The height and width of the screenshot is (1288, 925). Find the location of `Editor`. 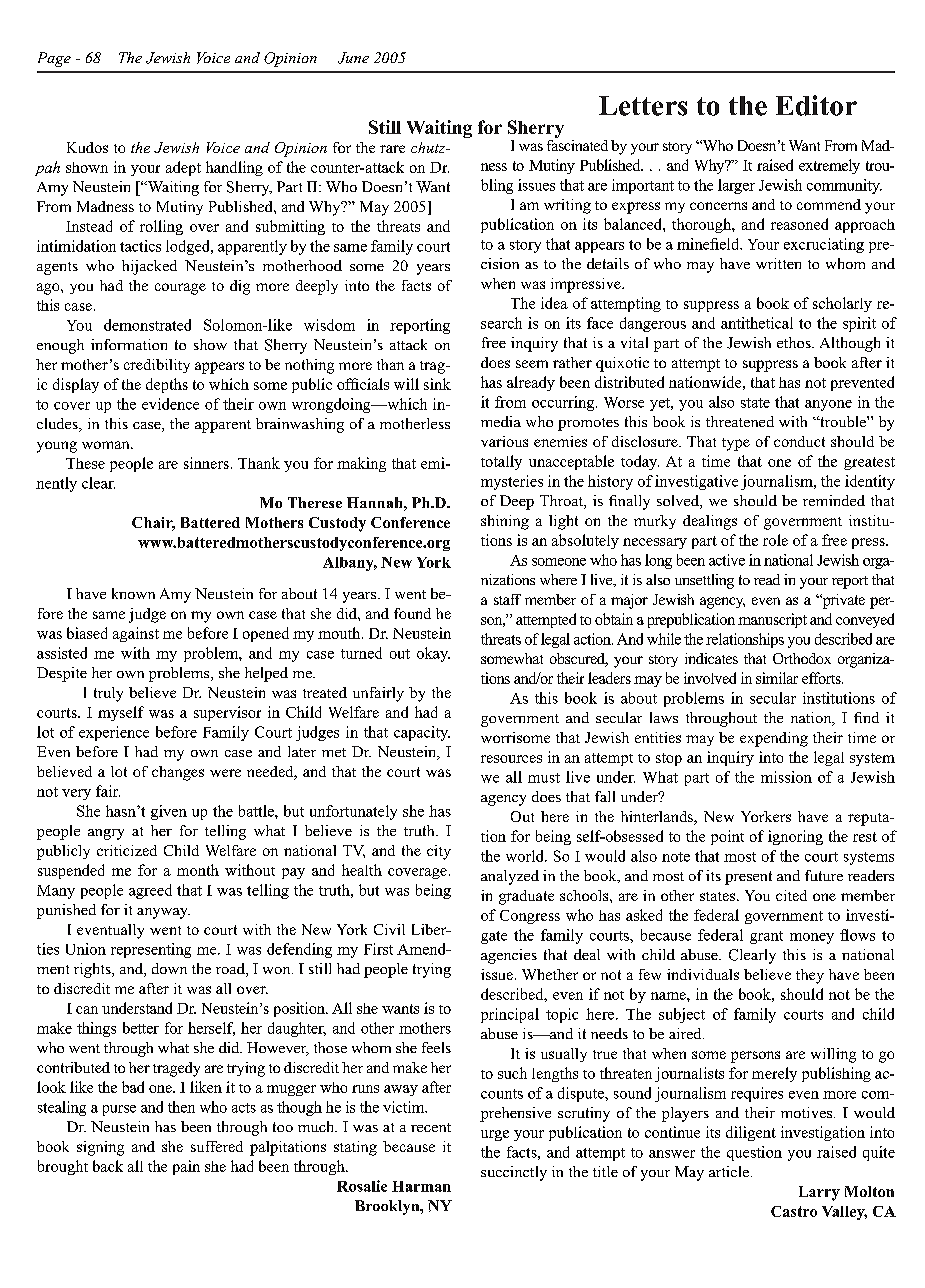

Editor is located at coordinates (816, 105).
